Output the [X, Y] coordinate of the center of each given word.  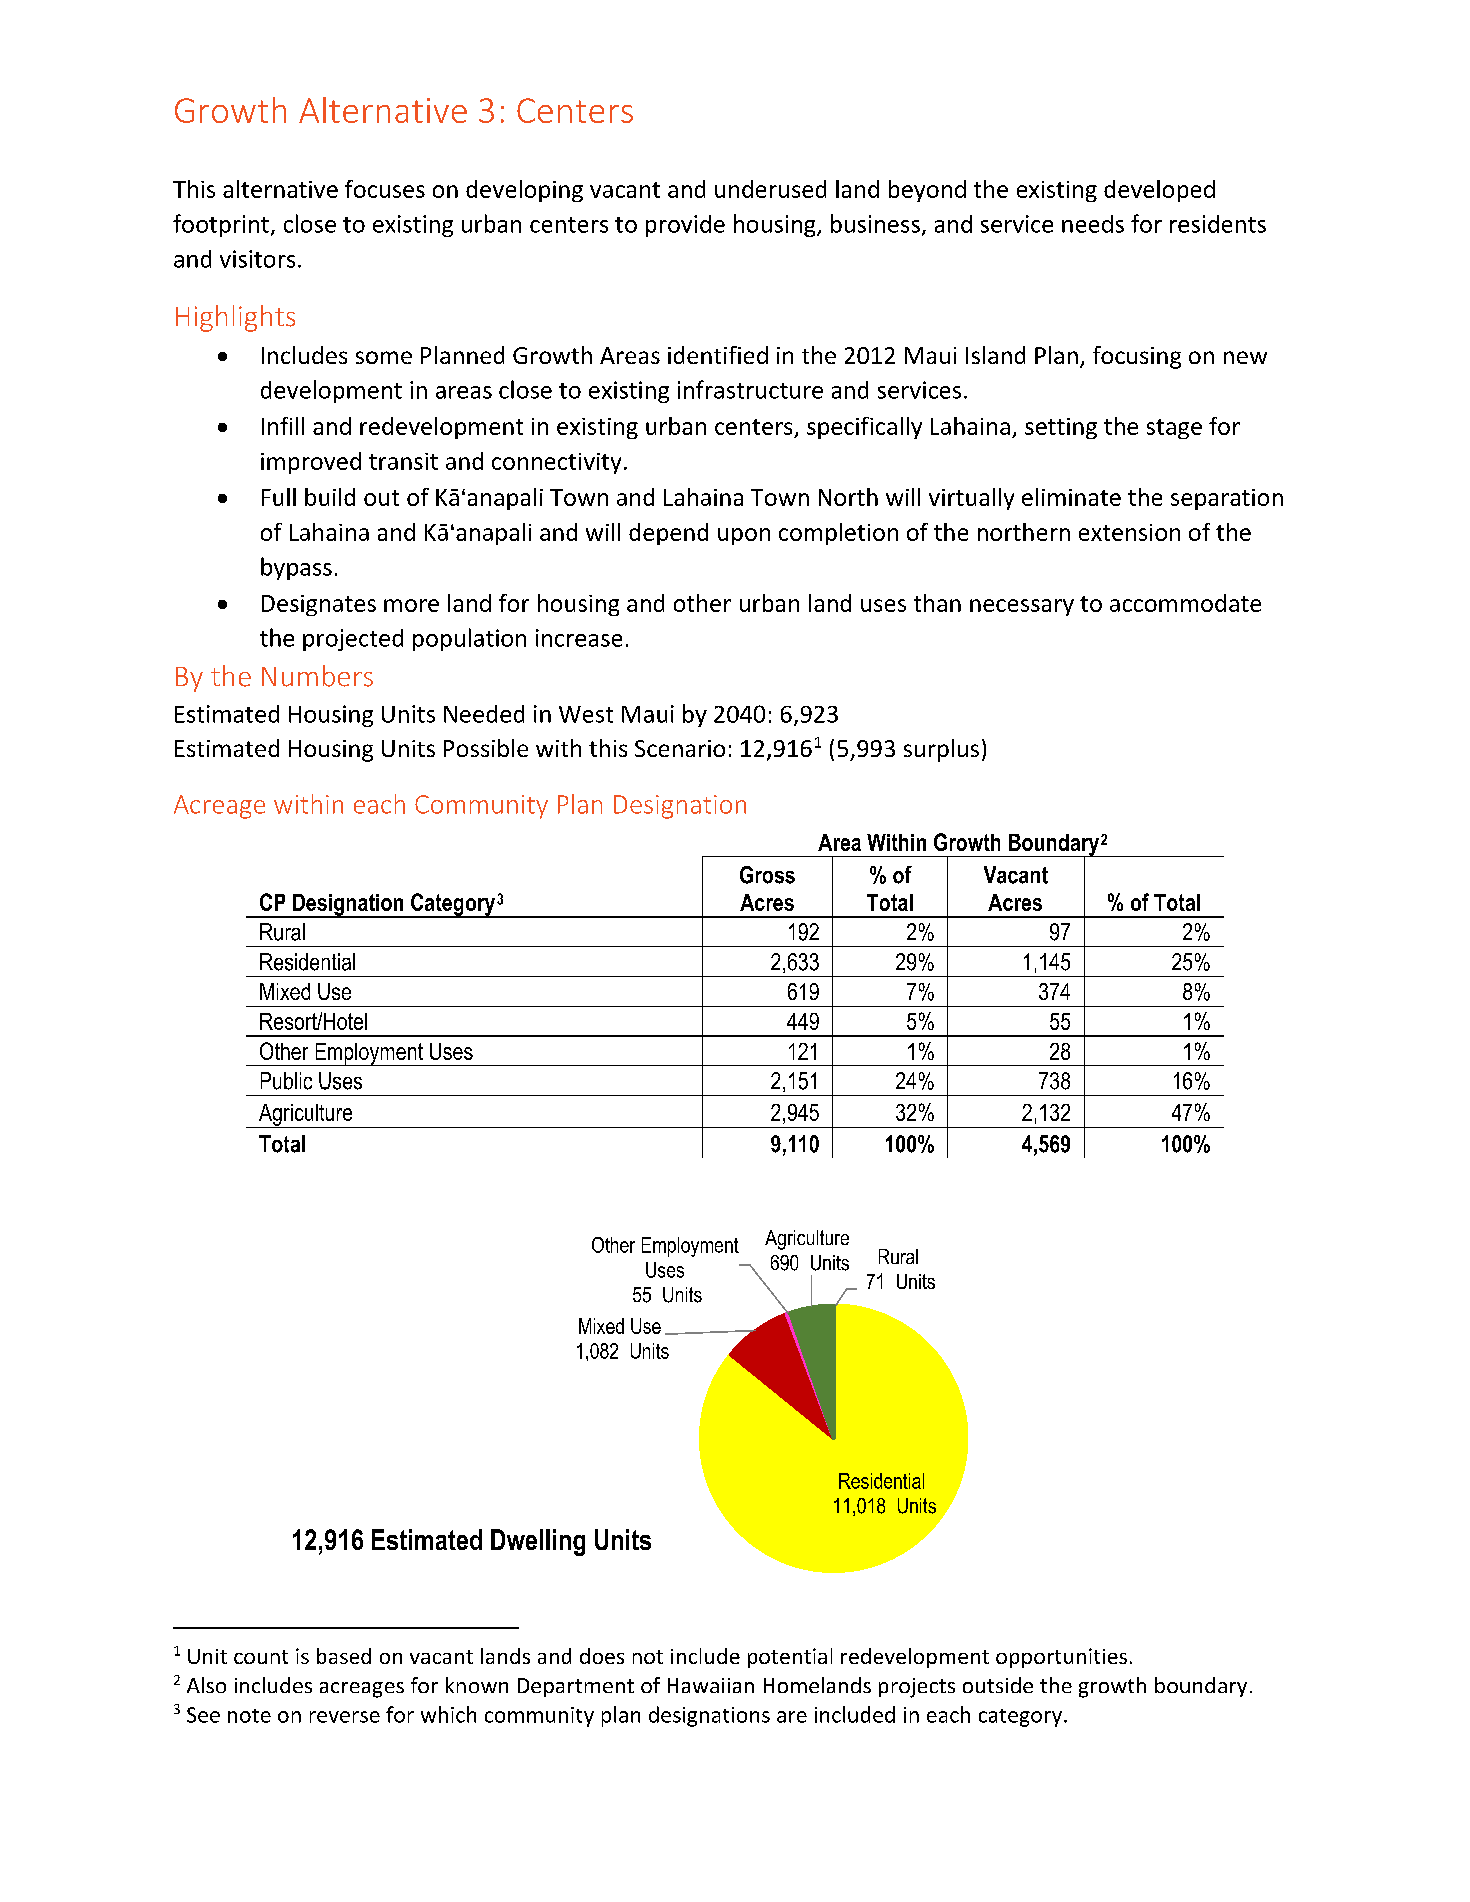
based [344, 1656]
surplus [941, 750]
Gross [767, 875]
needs [1093, 224]
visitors [257, 259]
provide [685, 226]
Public [286, 1081]
